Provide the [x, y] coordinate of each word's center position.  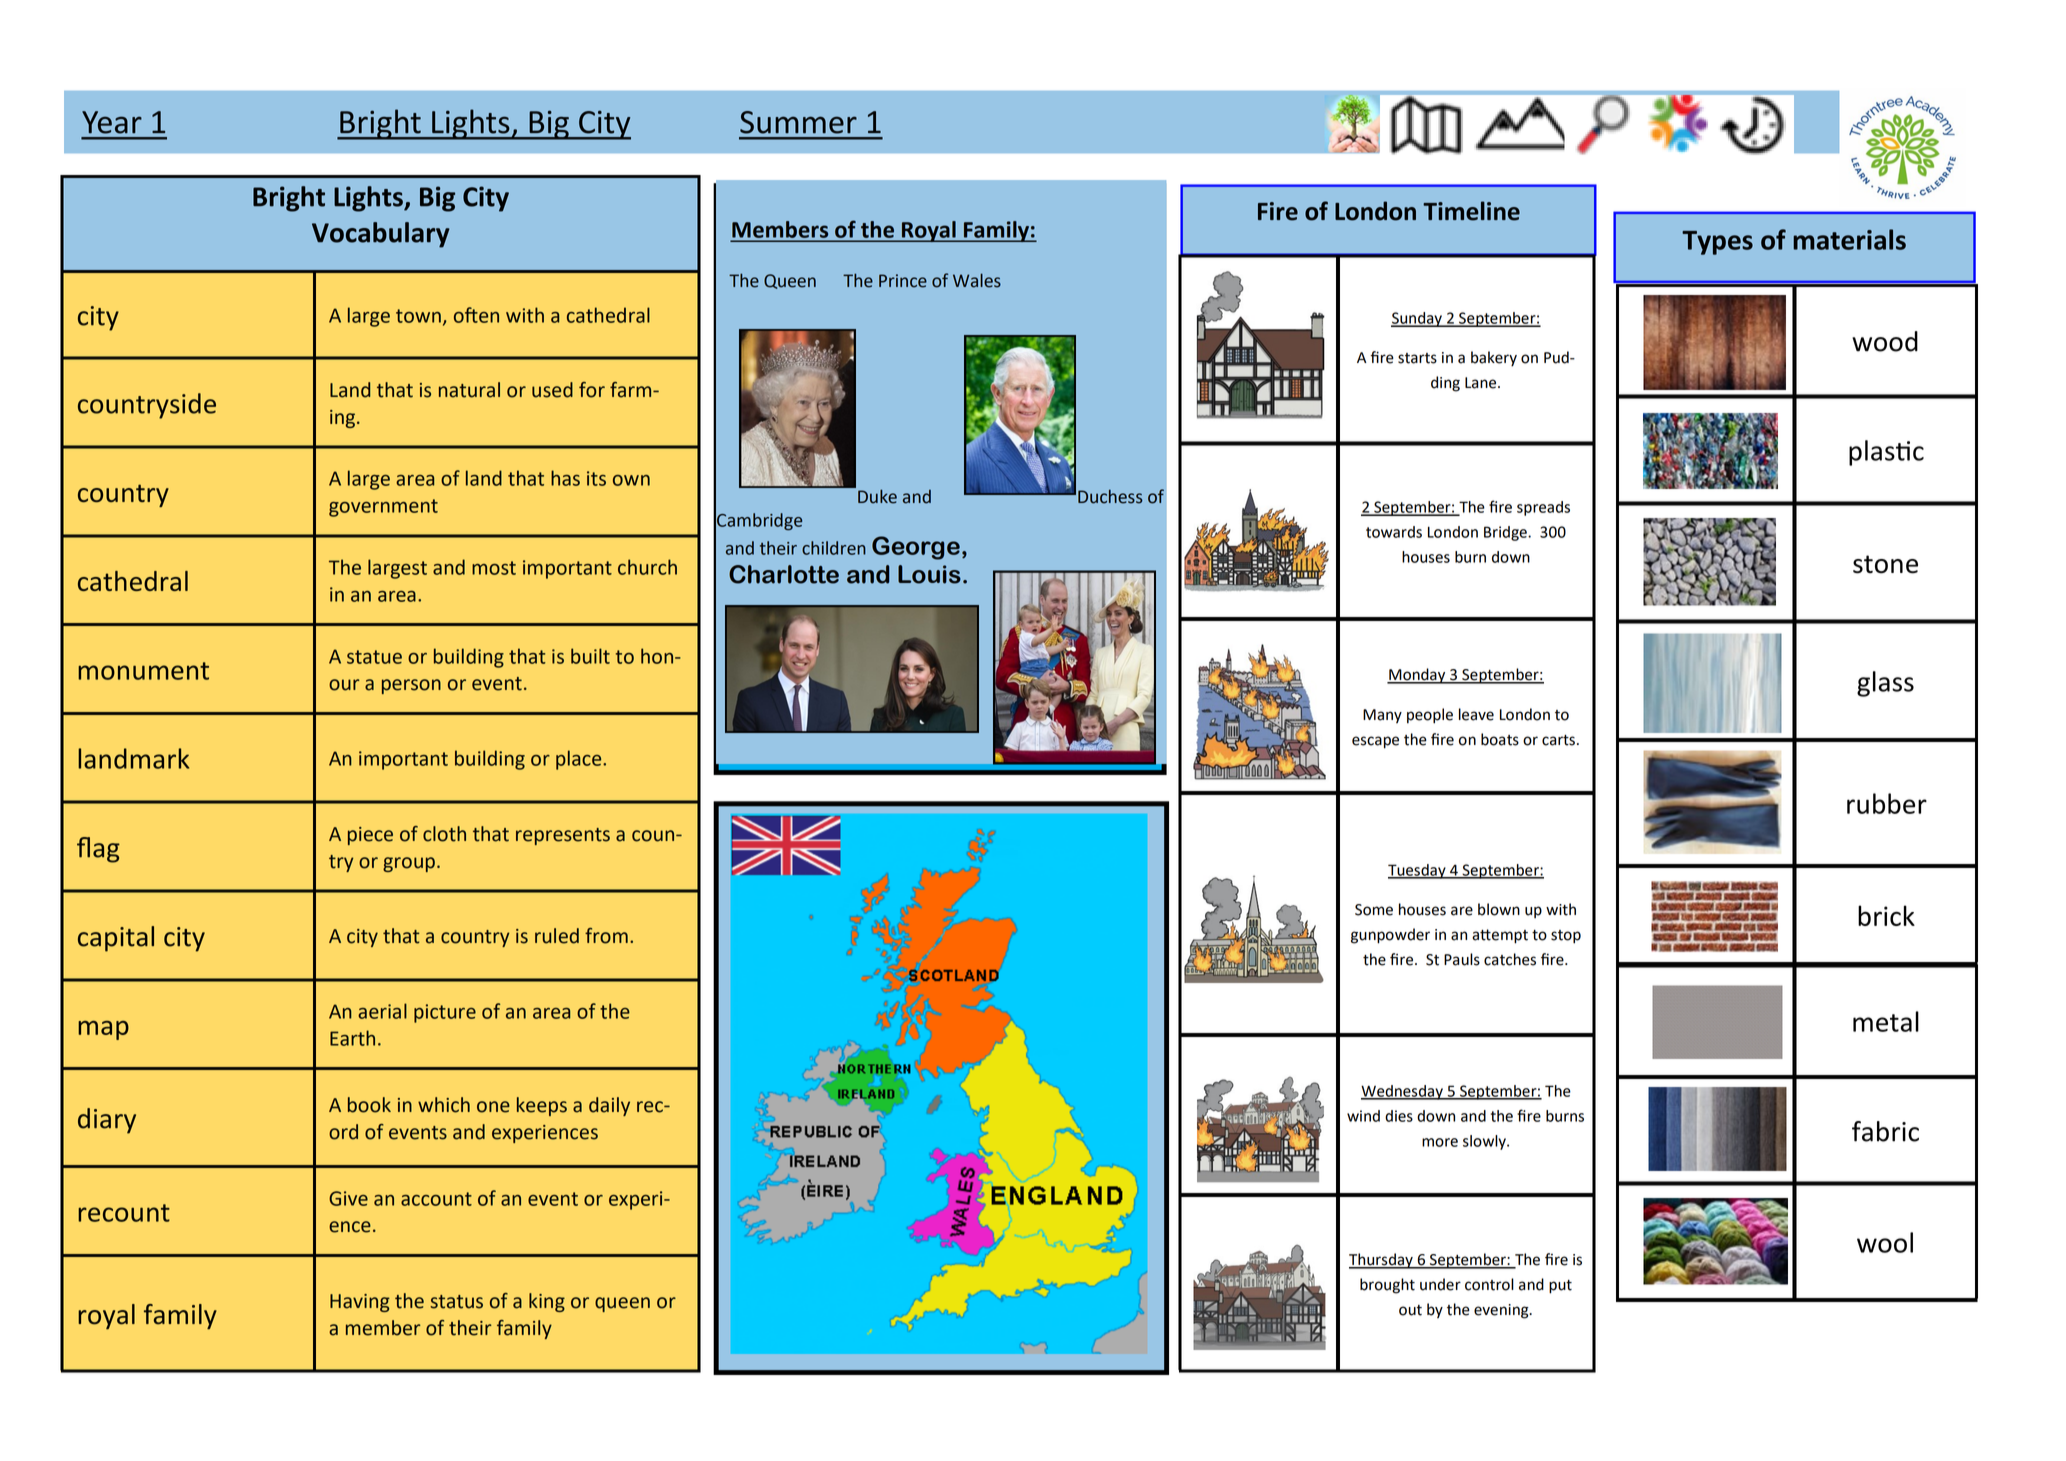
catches [1510, 959]
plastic [1886, 453]
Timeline [1471, 211]
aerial [382, 1011]
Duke [877, 496]
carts [1558, 740]
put [1560, 1287]
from [606, 936]
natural [469, 390]
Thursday [1382, 1261]
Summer [798, 122]
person [411, 686]
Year [112, 122]
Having [360, 1303]
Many [1382, 716]
